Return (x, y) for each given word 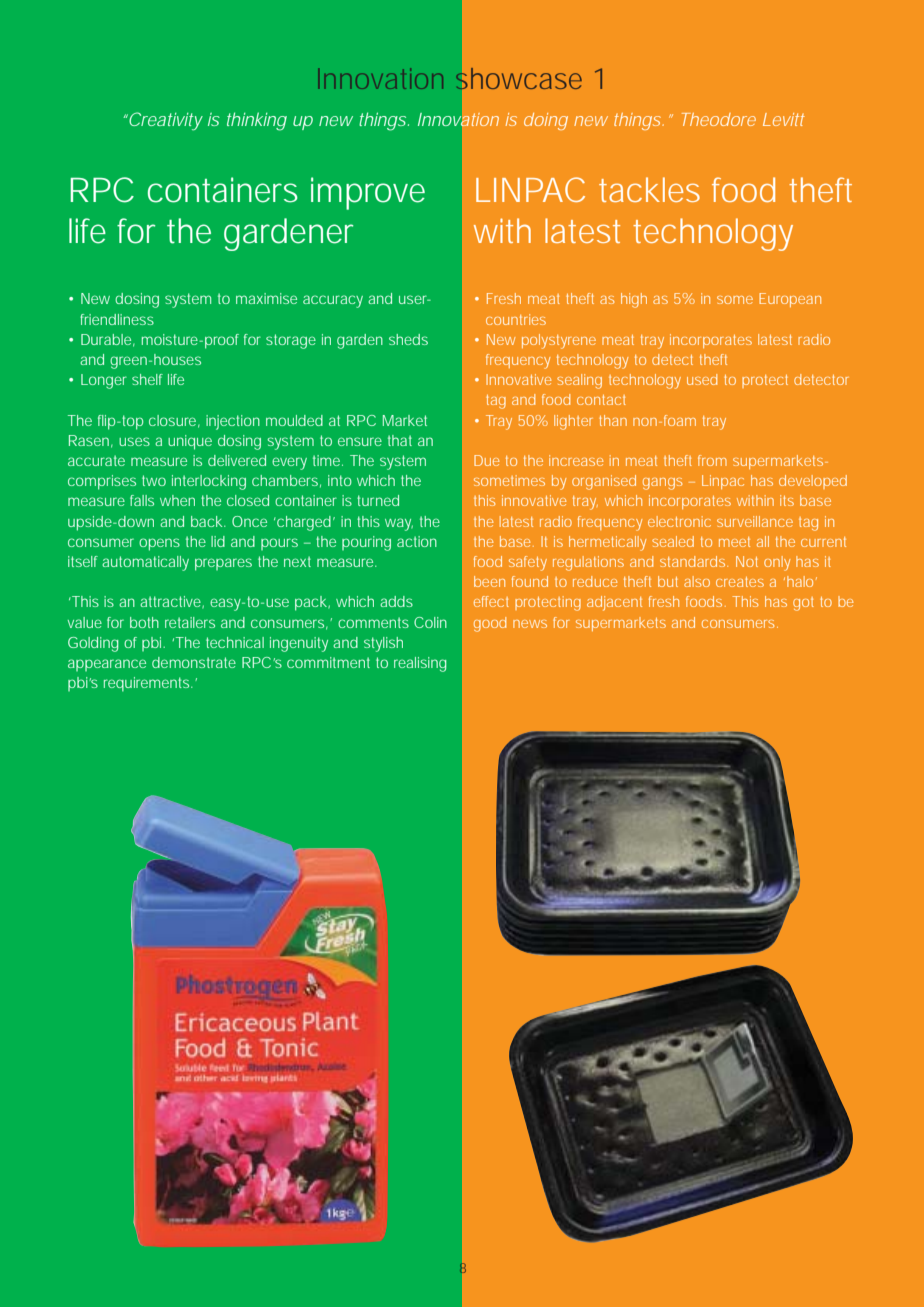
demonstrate (194, 662)
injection (233, 422)
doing (546, 121)
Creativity (164, 121)
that (400, 440)
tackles (649, 189)
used (702, 379)
